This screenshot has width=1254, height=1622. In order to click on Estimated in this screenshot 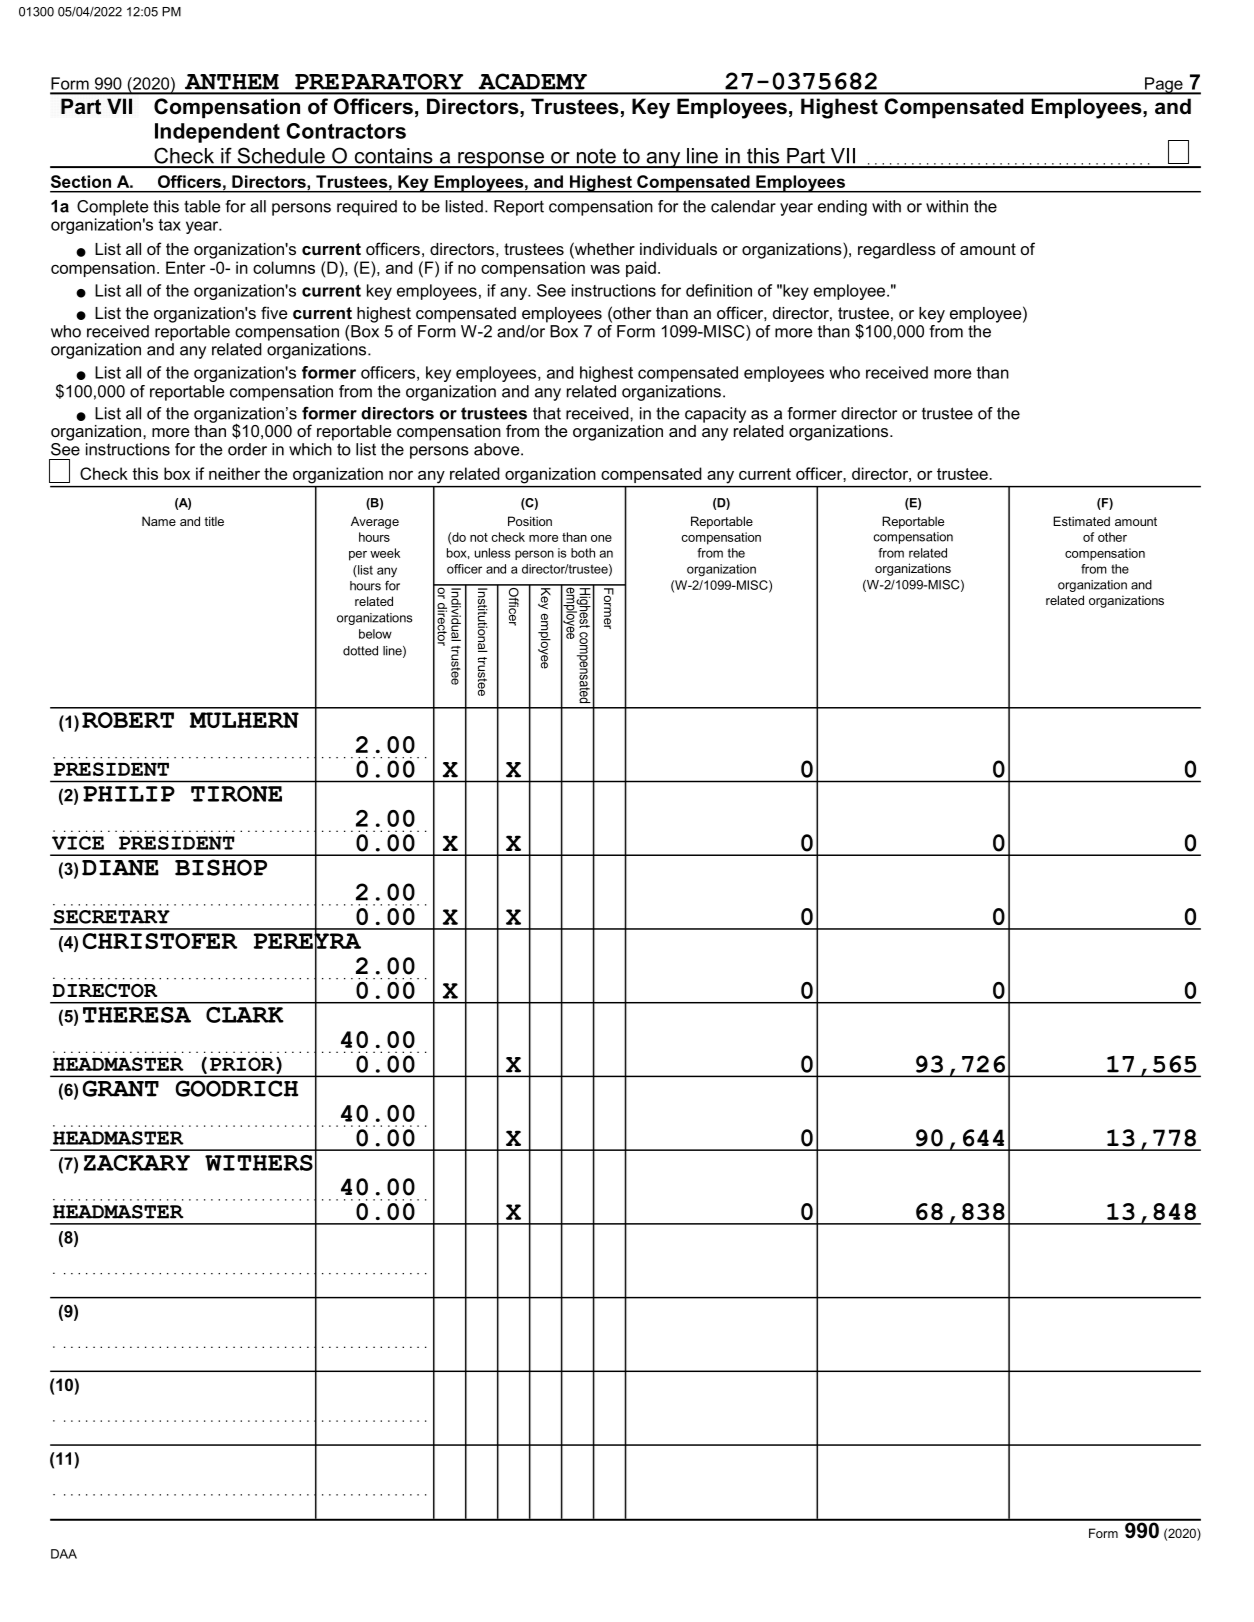, I will do `click(1081, 521)`.
